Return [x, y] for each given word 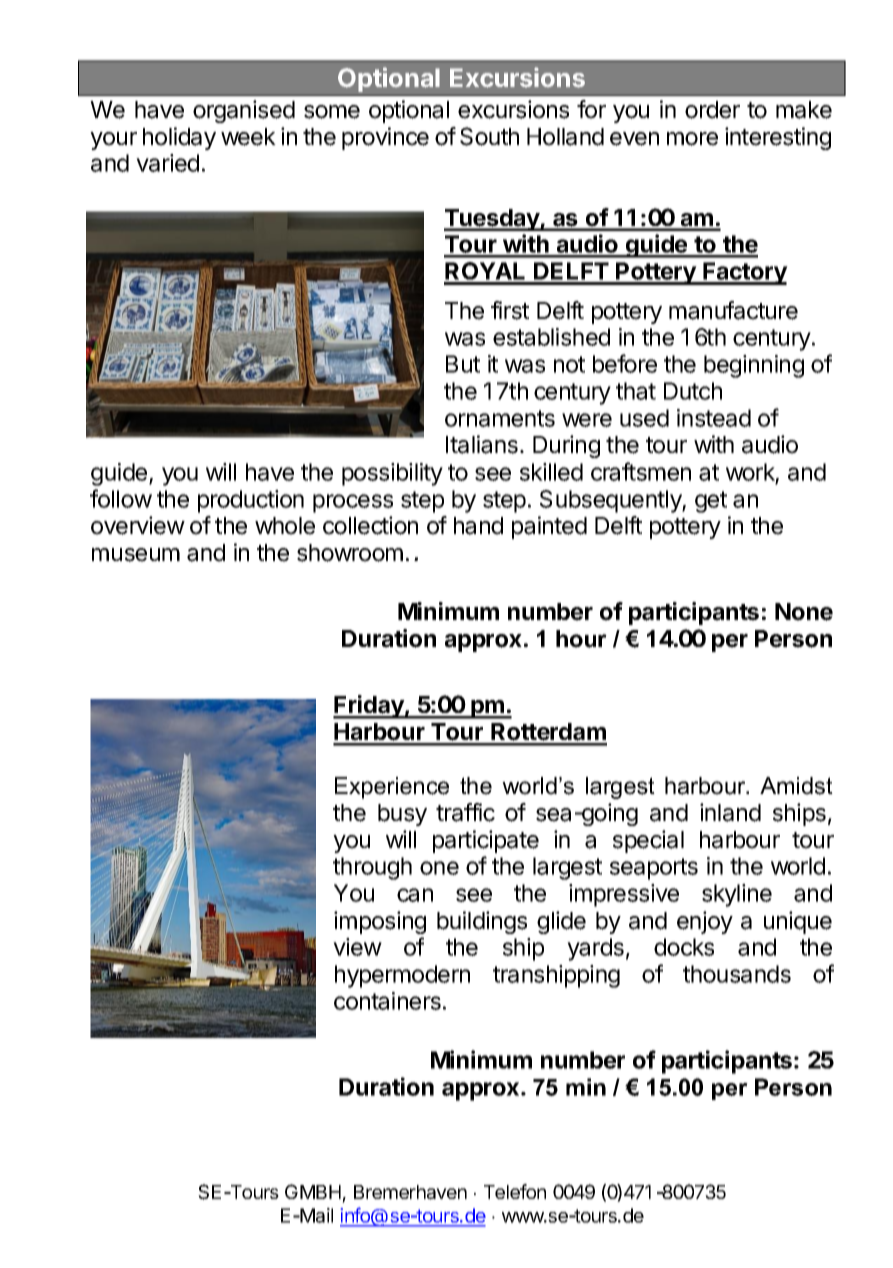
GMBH [313, 1191]
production [251, 501]
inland [730, 812]
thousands [737, 974]
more [692, 139]
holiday [179, 138]
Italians [482, 444]
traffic [465, 812]
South [489, 136]
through [372, 868]
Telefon [515, 1191]
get [711, 502]
